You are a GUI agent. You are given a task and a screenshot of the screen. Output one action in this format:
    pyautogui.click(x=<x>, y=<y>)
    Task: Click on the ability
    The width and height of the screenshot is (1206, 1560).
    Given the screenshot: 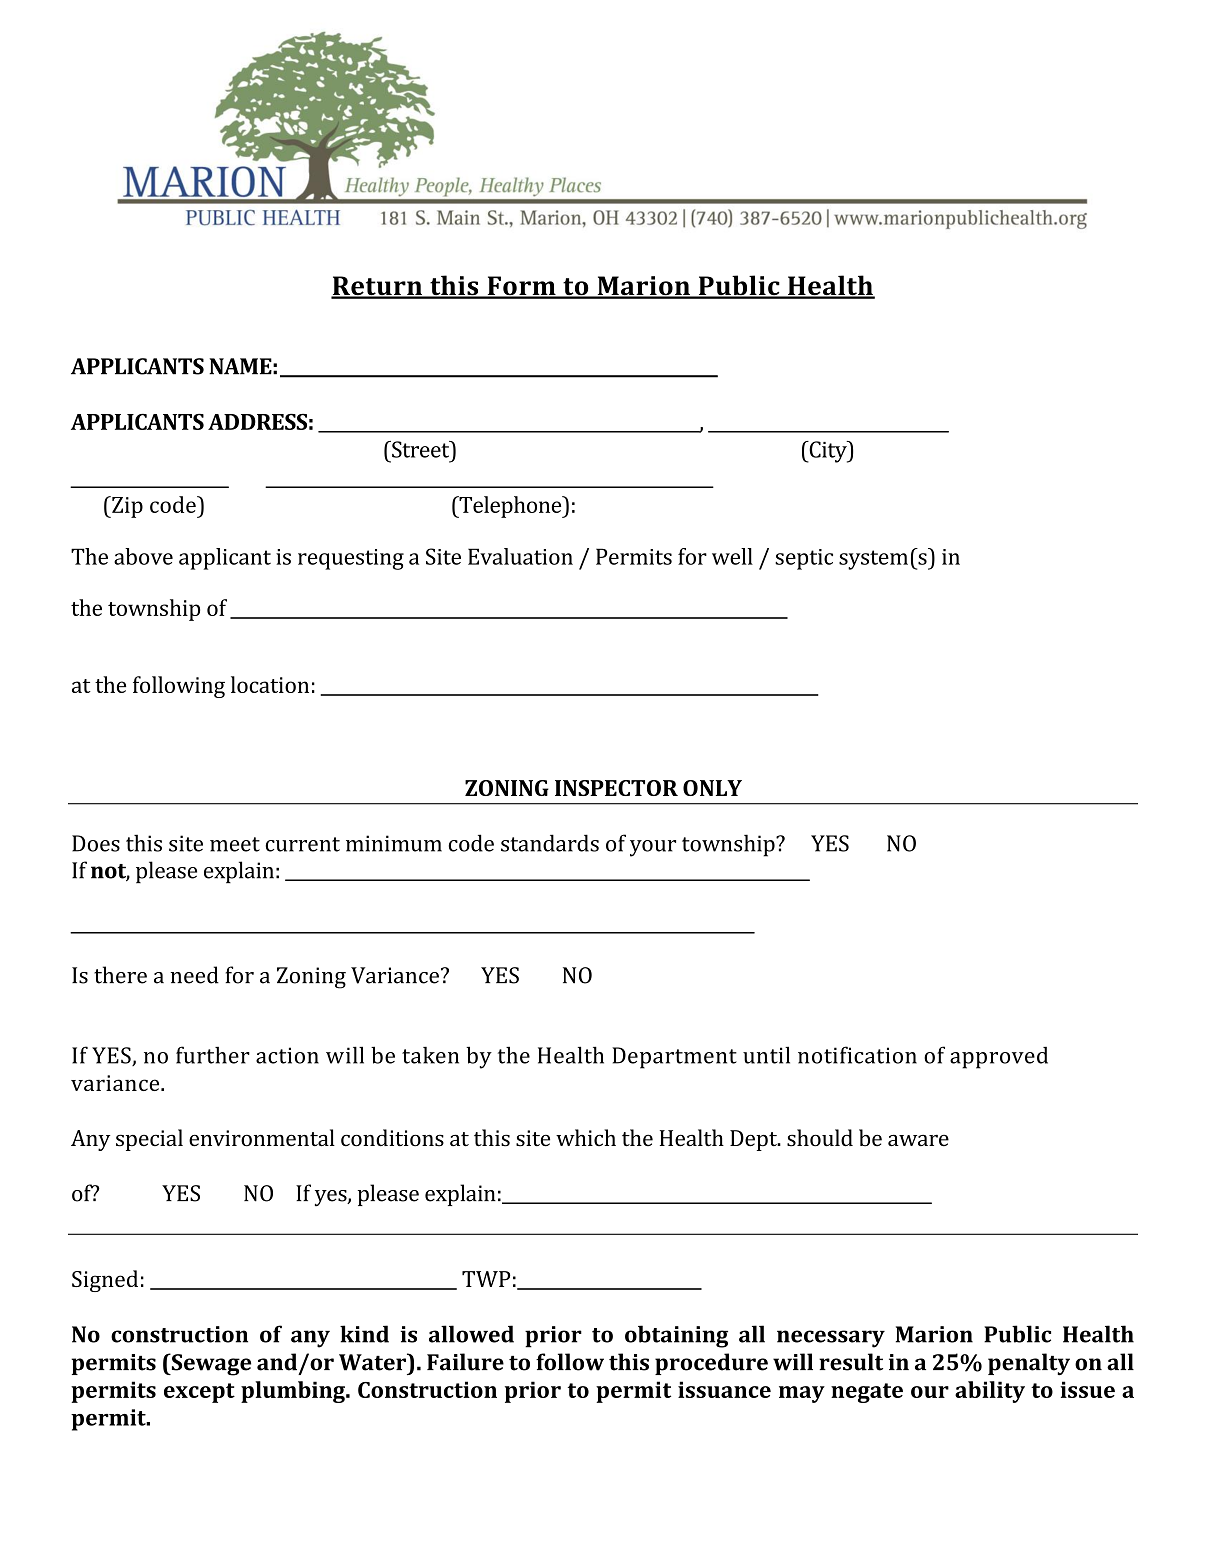 What is the action you would take?
    pyautogui.click(x=990, y=1392)
